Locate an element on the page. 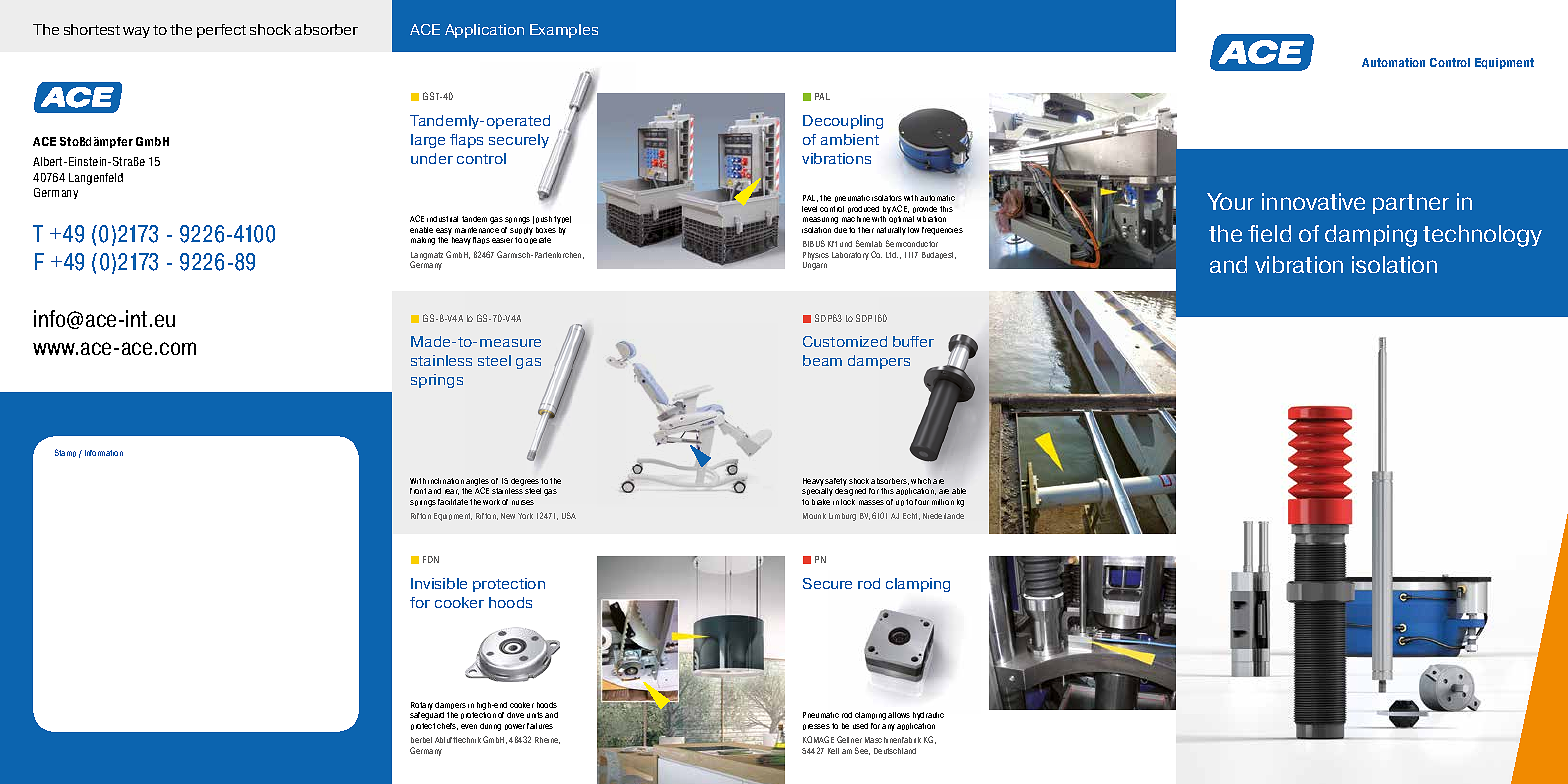 The image size is (1568, 784). presses is located at coordinates (816, 727).
